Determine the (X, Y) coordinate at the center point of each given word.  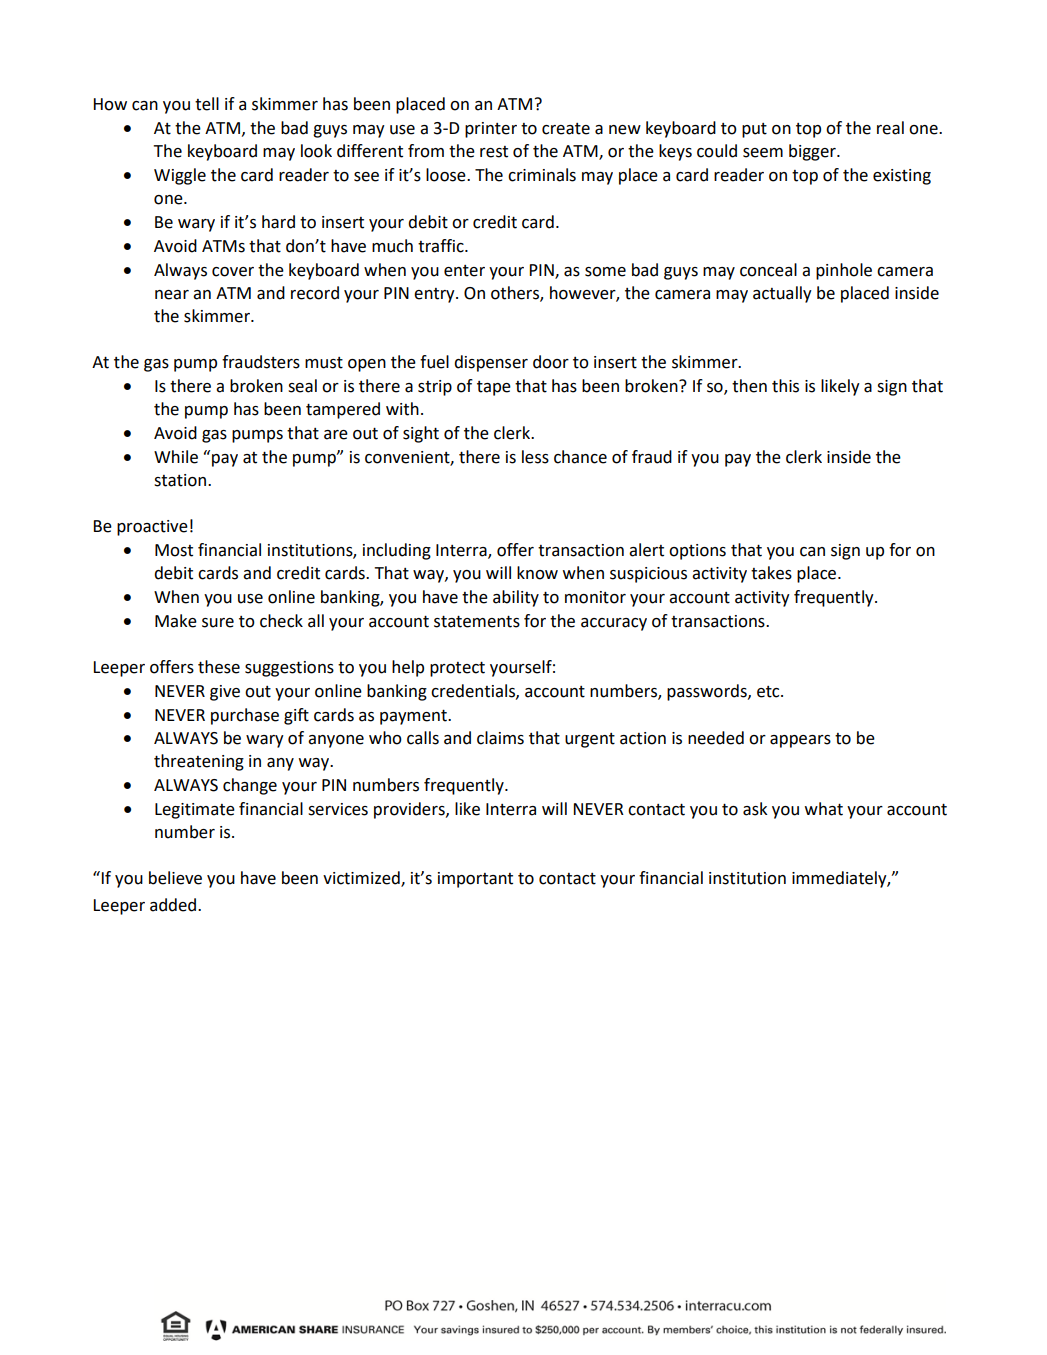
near (172, 295)
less (535, 457)
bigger (813, 152)
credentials (474, 691)
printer (491, 130)
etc (769, 692)
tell (207, 104)
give (225, 693)
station (181, 480)
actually (782, 294)
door (551, 362)
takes (771, 573)
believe (175, 878)
